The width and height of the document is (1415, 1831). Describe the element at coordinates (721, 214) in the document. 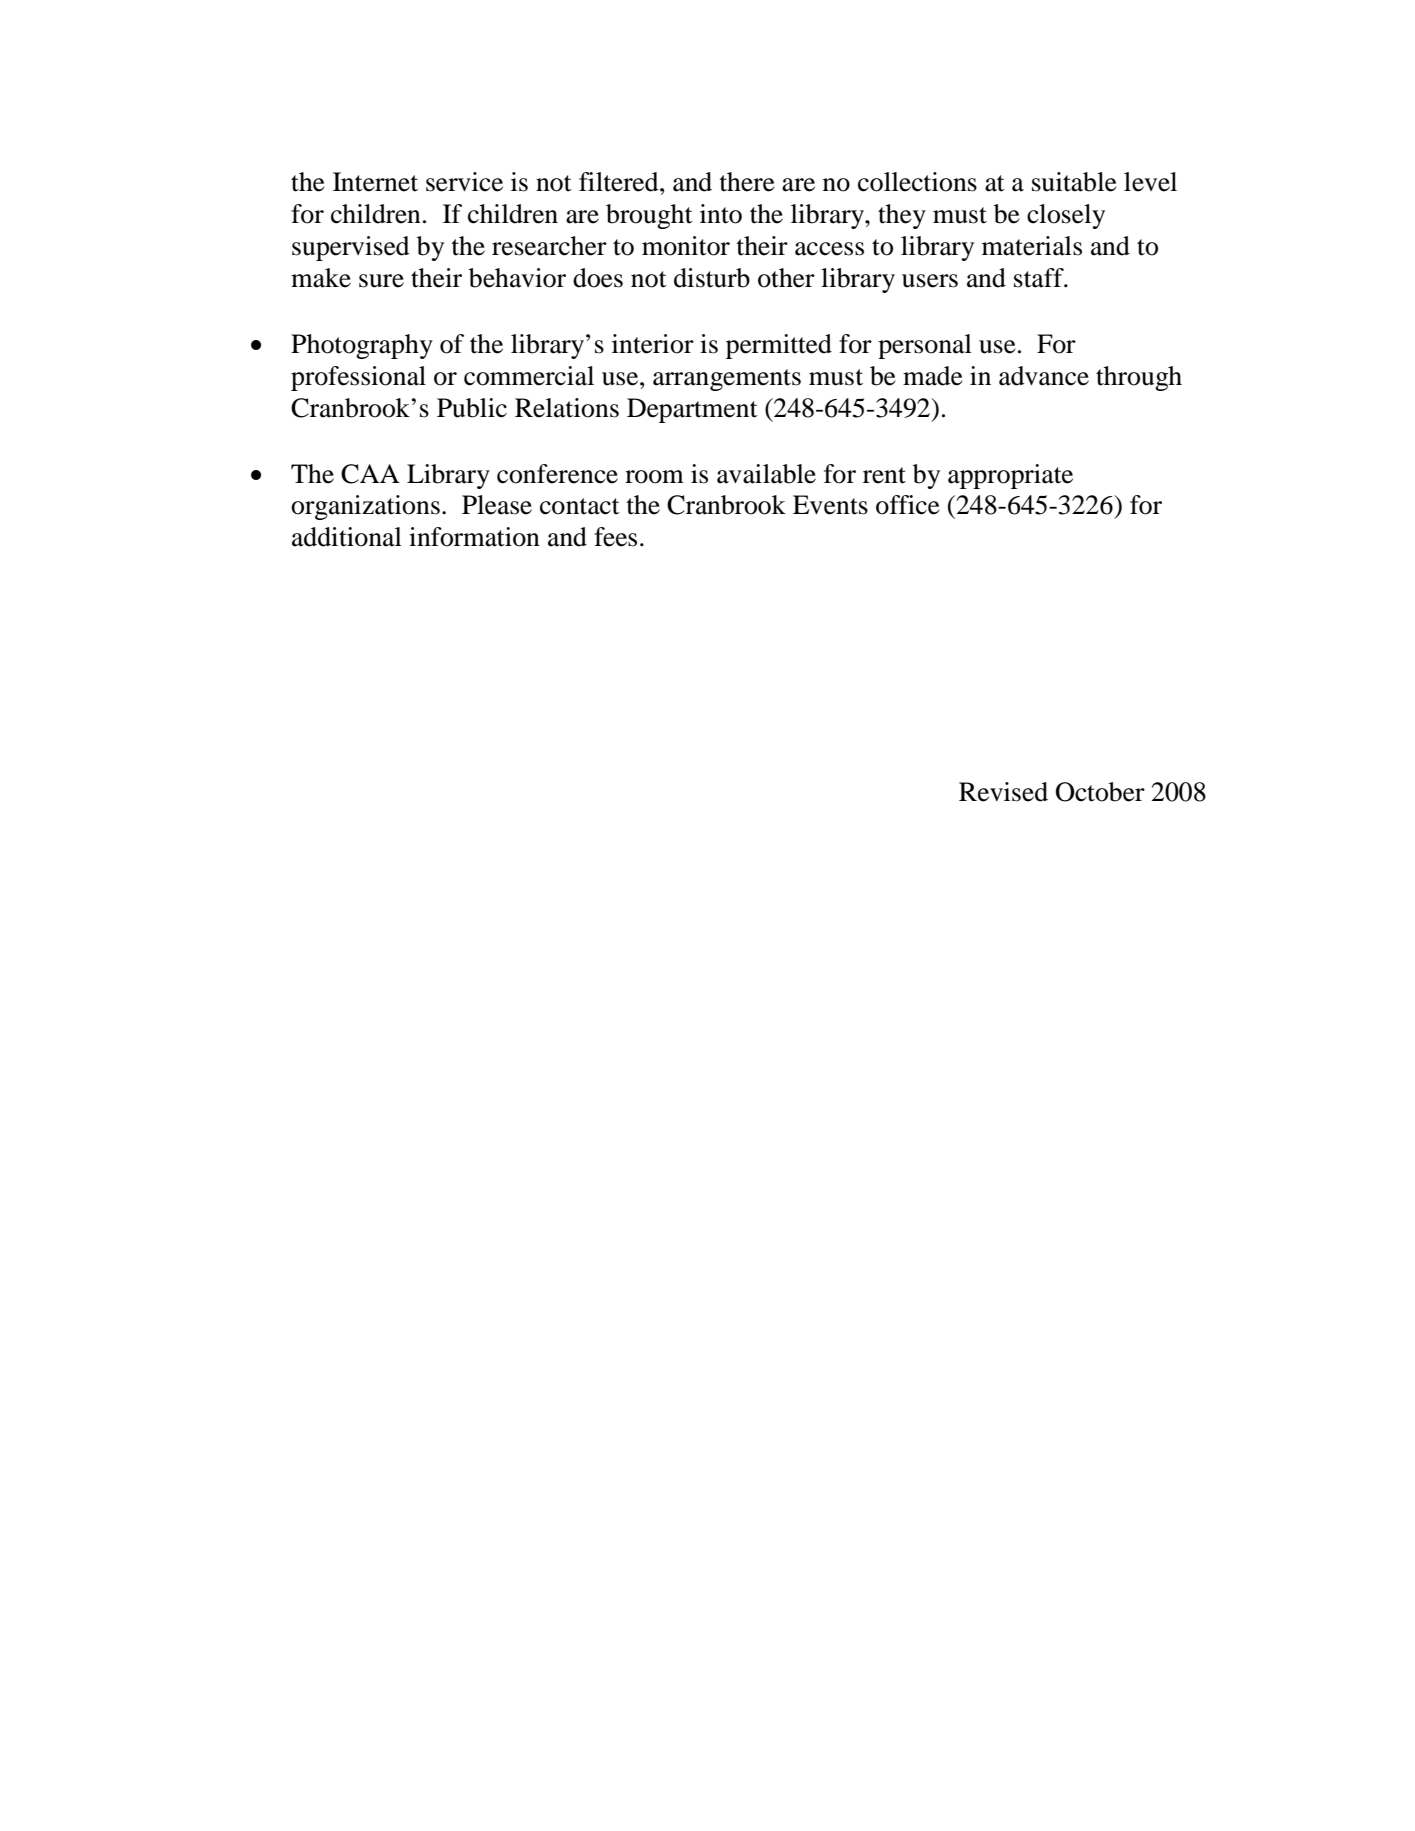

I see `into` at that location.
